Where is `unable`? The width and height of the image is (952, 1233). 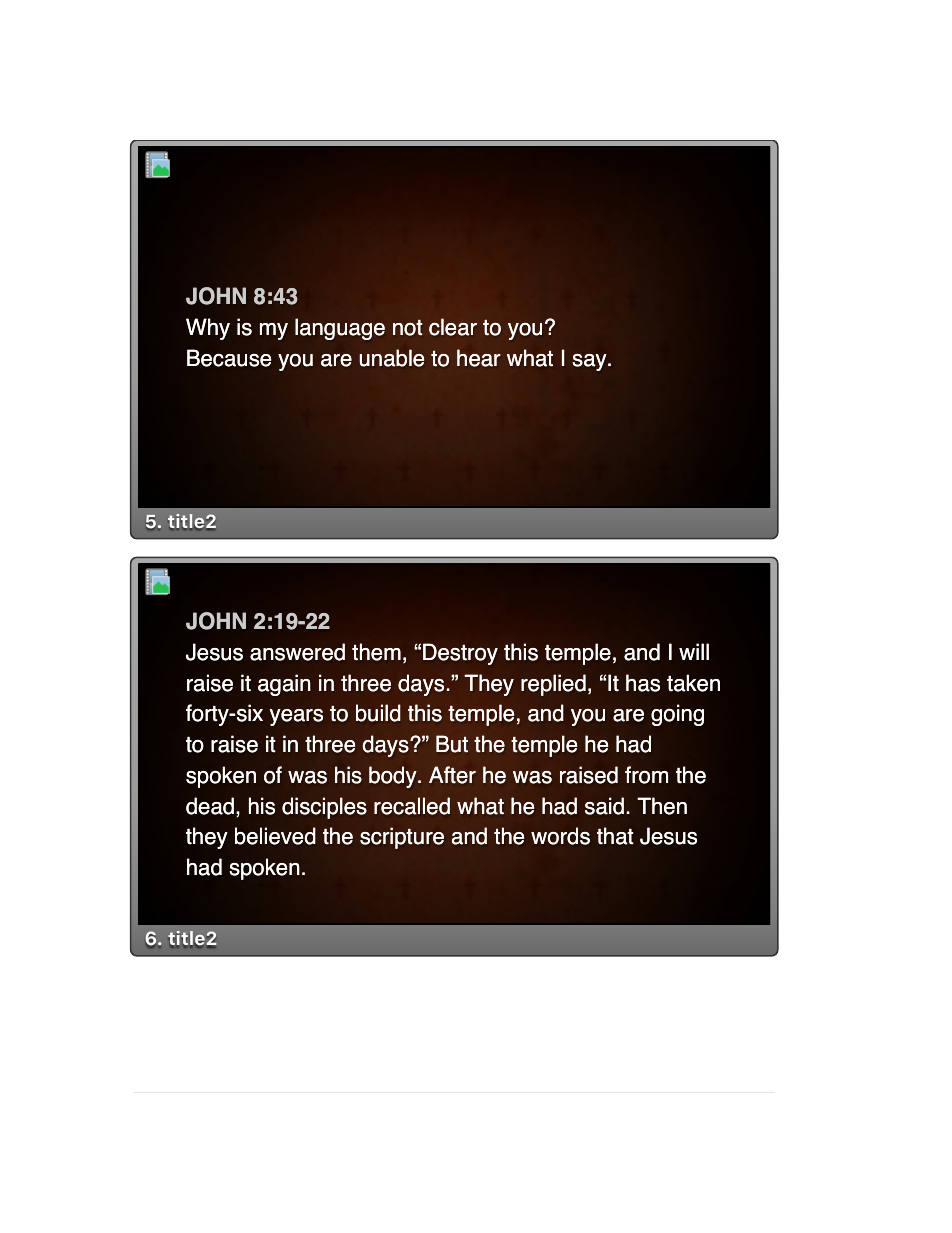 unable is located at coordinates (392, 358).
